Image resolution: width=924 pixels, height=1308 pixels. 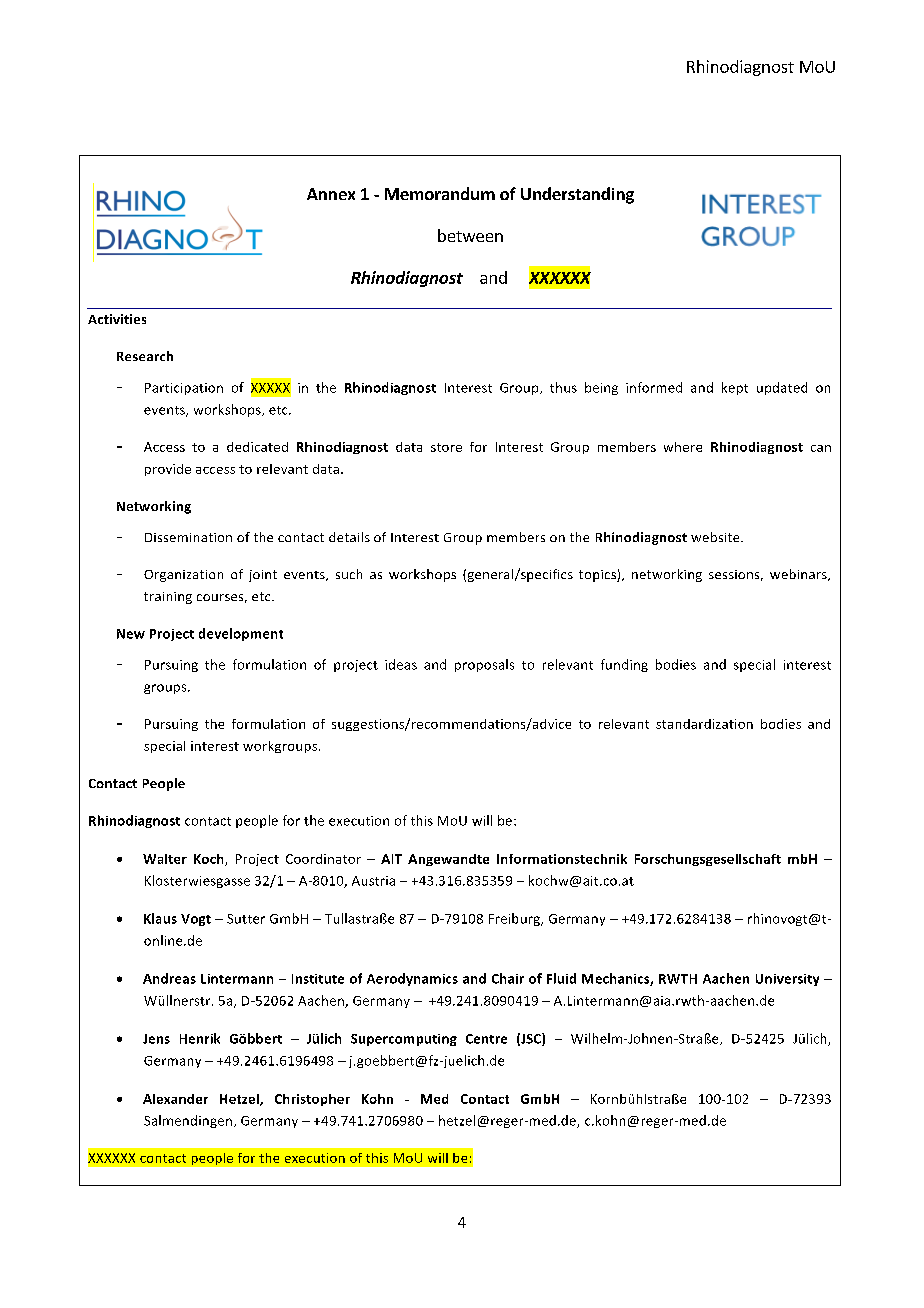 I want to click on Alexander, so click(x=175, y=1099).
